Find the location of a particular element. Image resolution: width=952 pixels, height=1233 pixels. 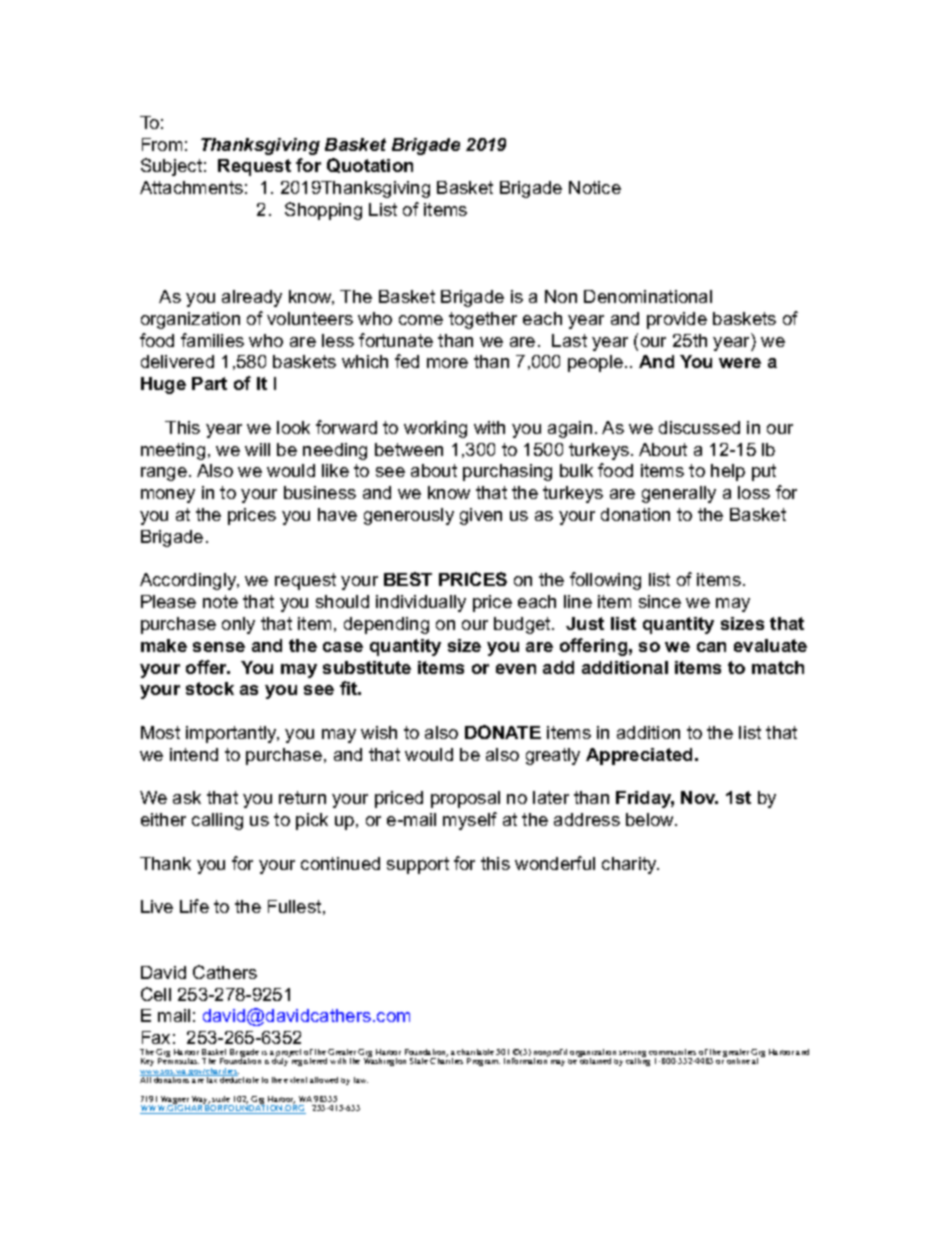

below is located at coordinates (651, 819).
